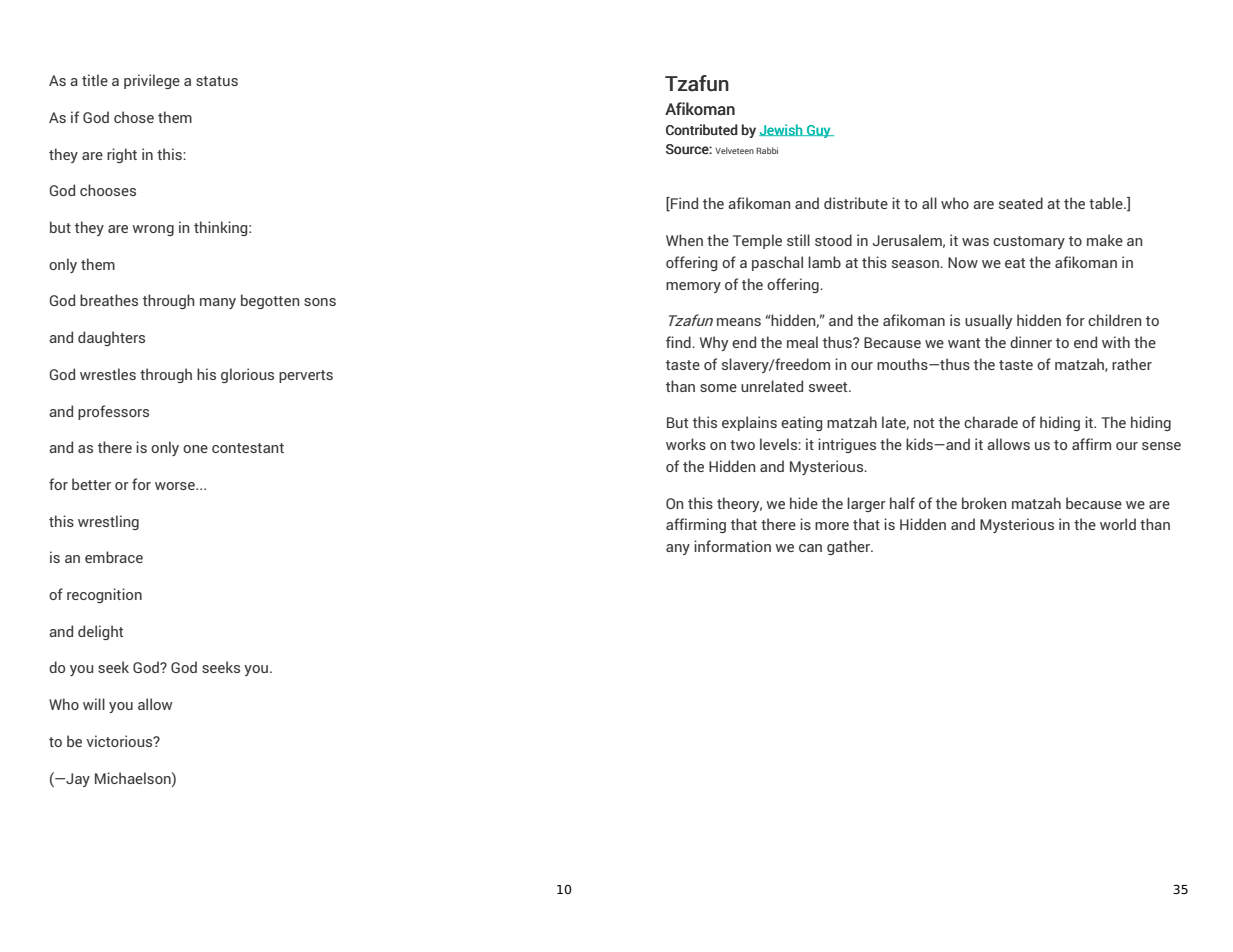 The image size is (1233, 952). Describe the element at coordinates (693, 287) in the screenshot. I see `memory` at that location.
